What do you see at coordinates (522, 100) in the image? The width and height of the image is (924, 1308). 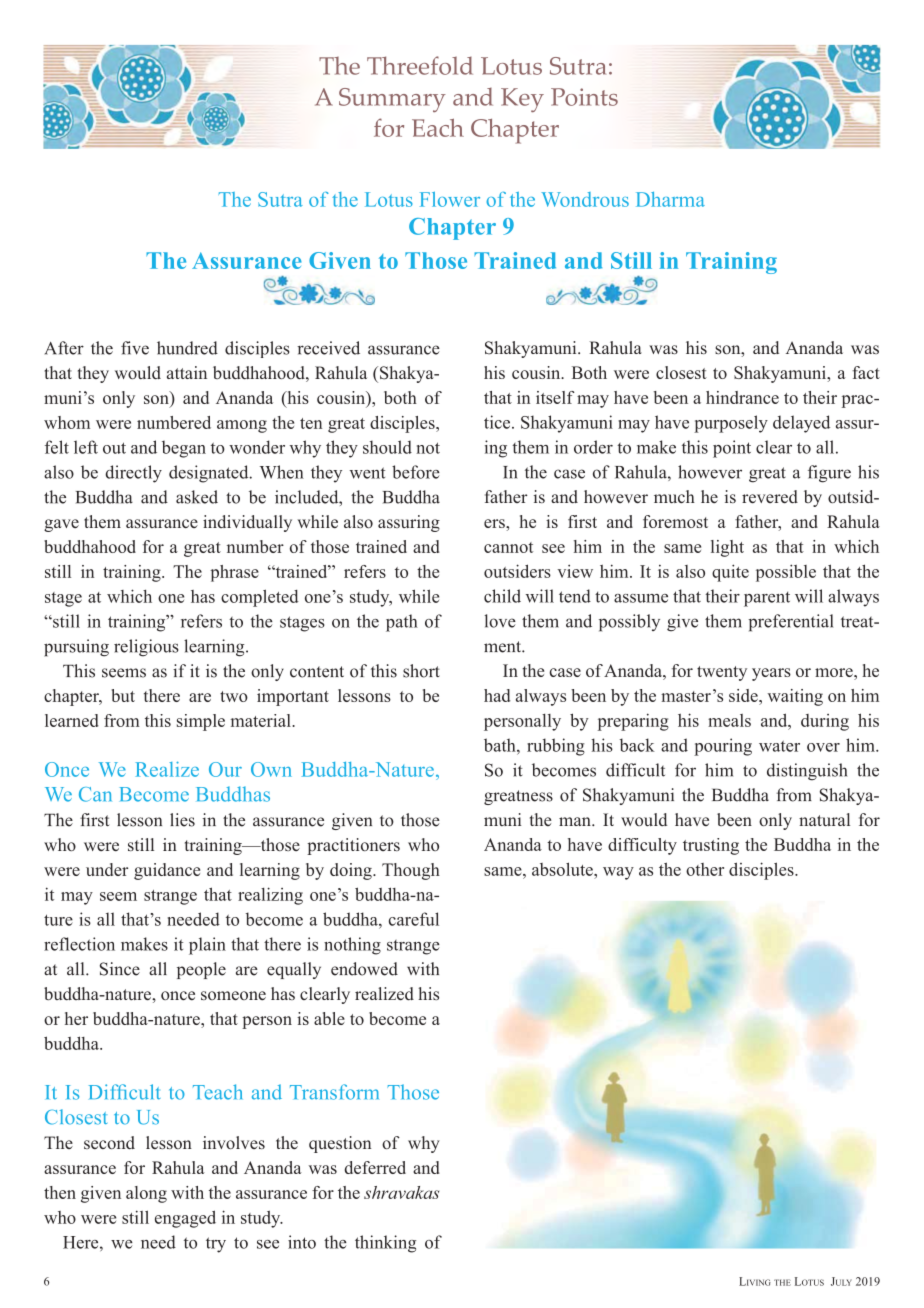 I see `Key` at bounding box center [522, 100].
